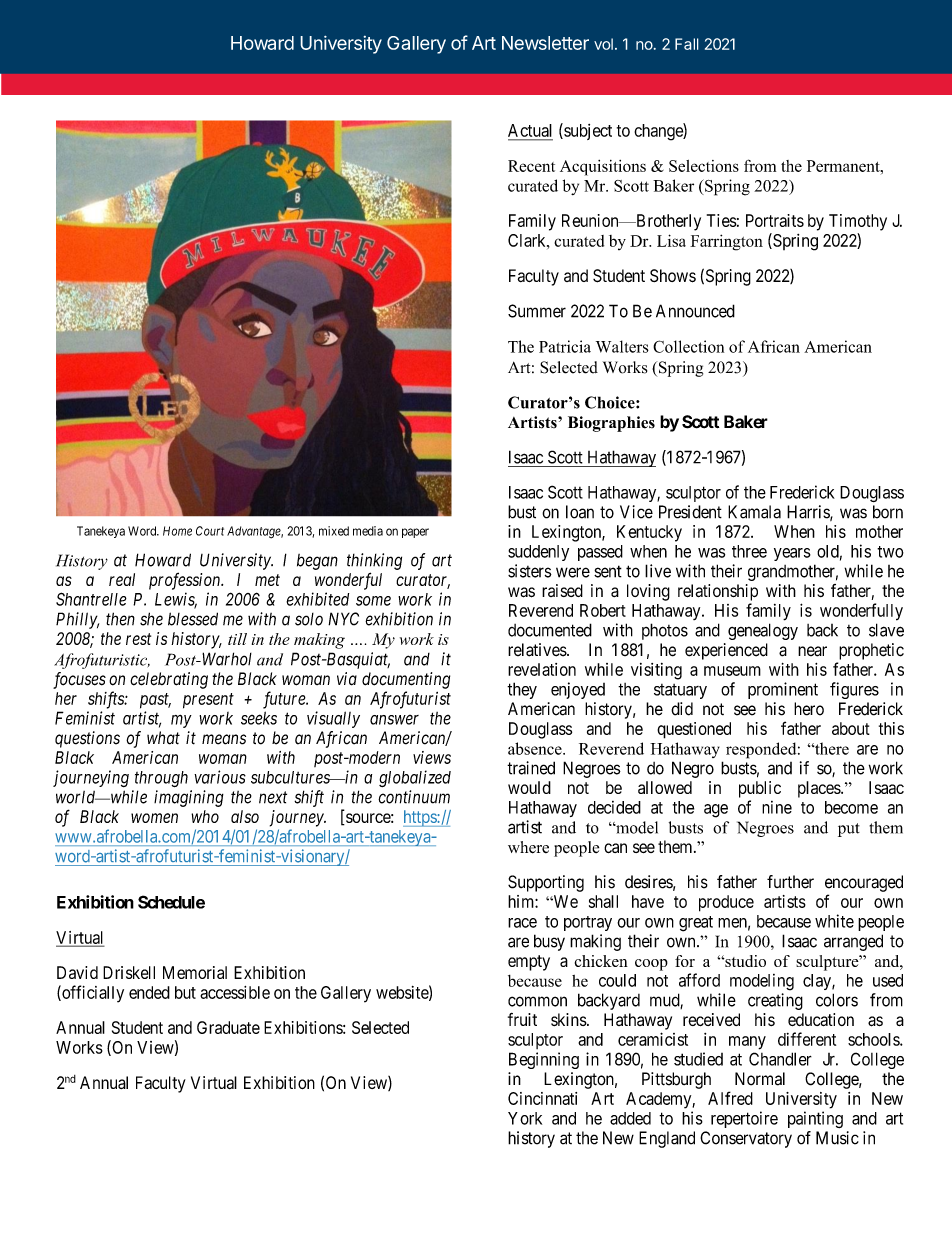  I want to click on Fall, so click(687, 44).
